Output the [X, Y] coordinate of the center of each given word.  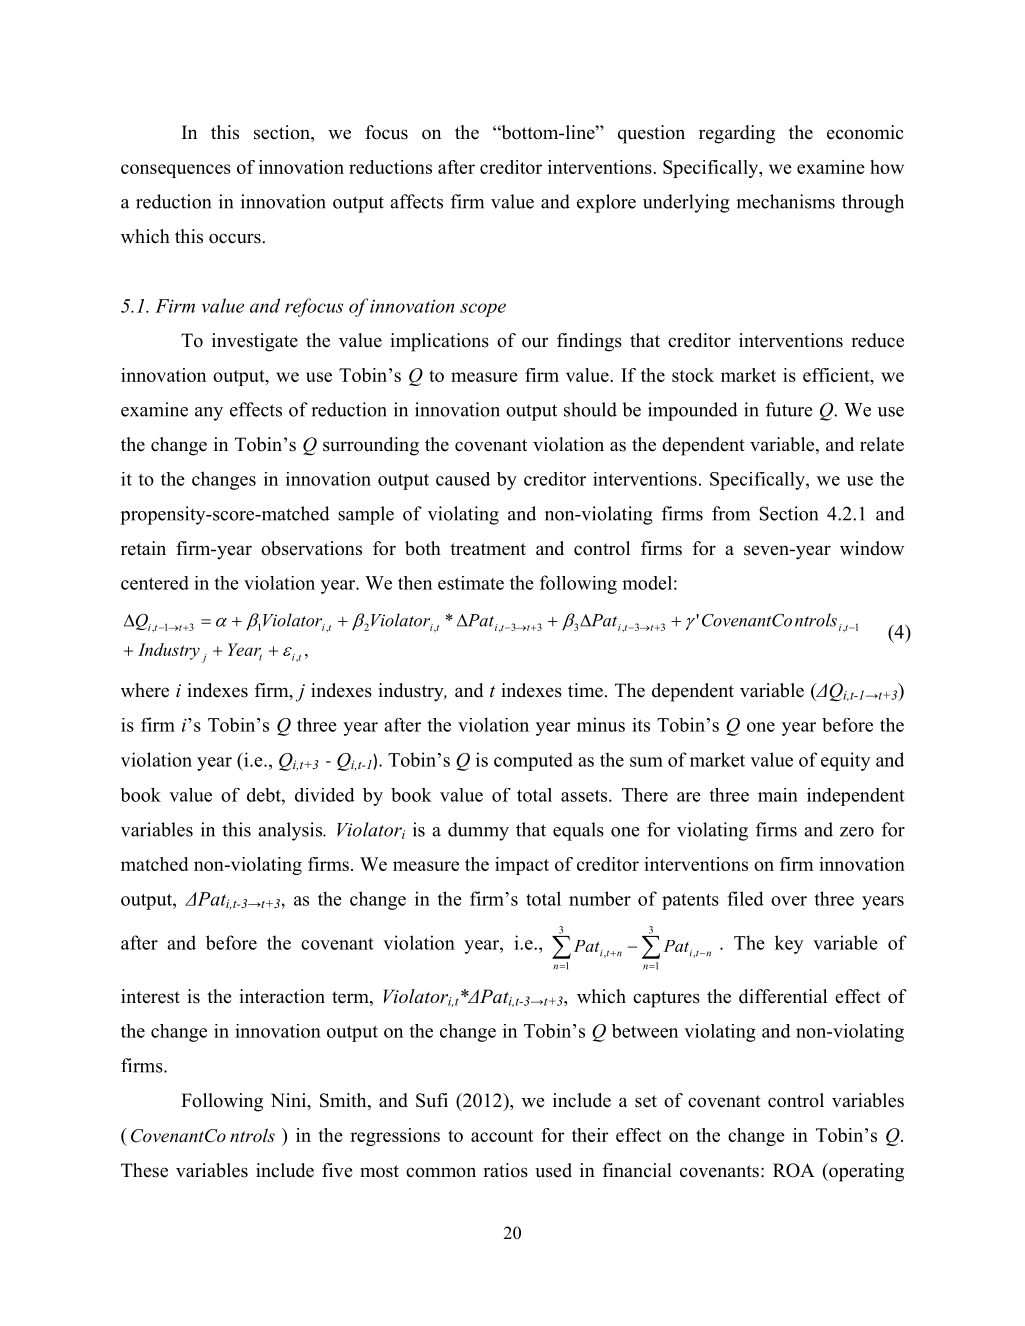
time [585, 690]
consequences [176, 171]
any [209, 414]
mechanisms [785, 201]
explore [606, 203]
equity [845, 761]
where [145, 690]
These [144, 1170]
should [590, 409]
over [789, 901]
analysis [291, 831]
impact [522, 866]
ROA [794, 1170]
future [789, 409]
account [502, 1136]
